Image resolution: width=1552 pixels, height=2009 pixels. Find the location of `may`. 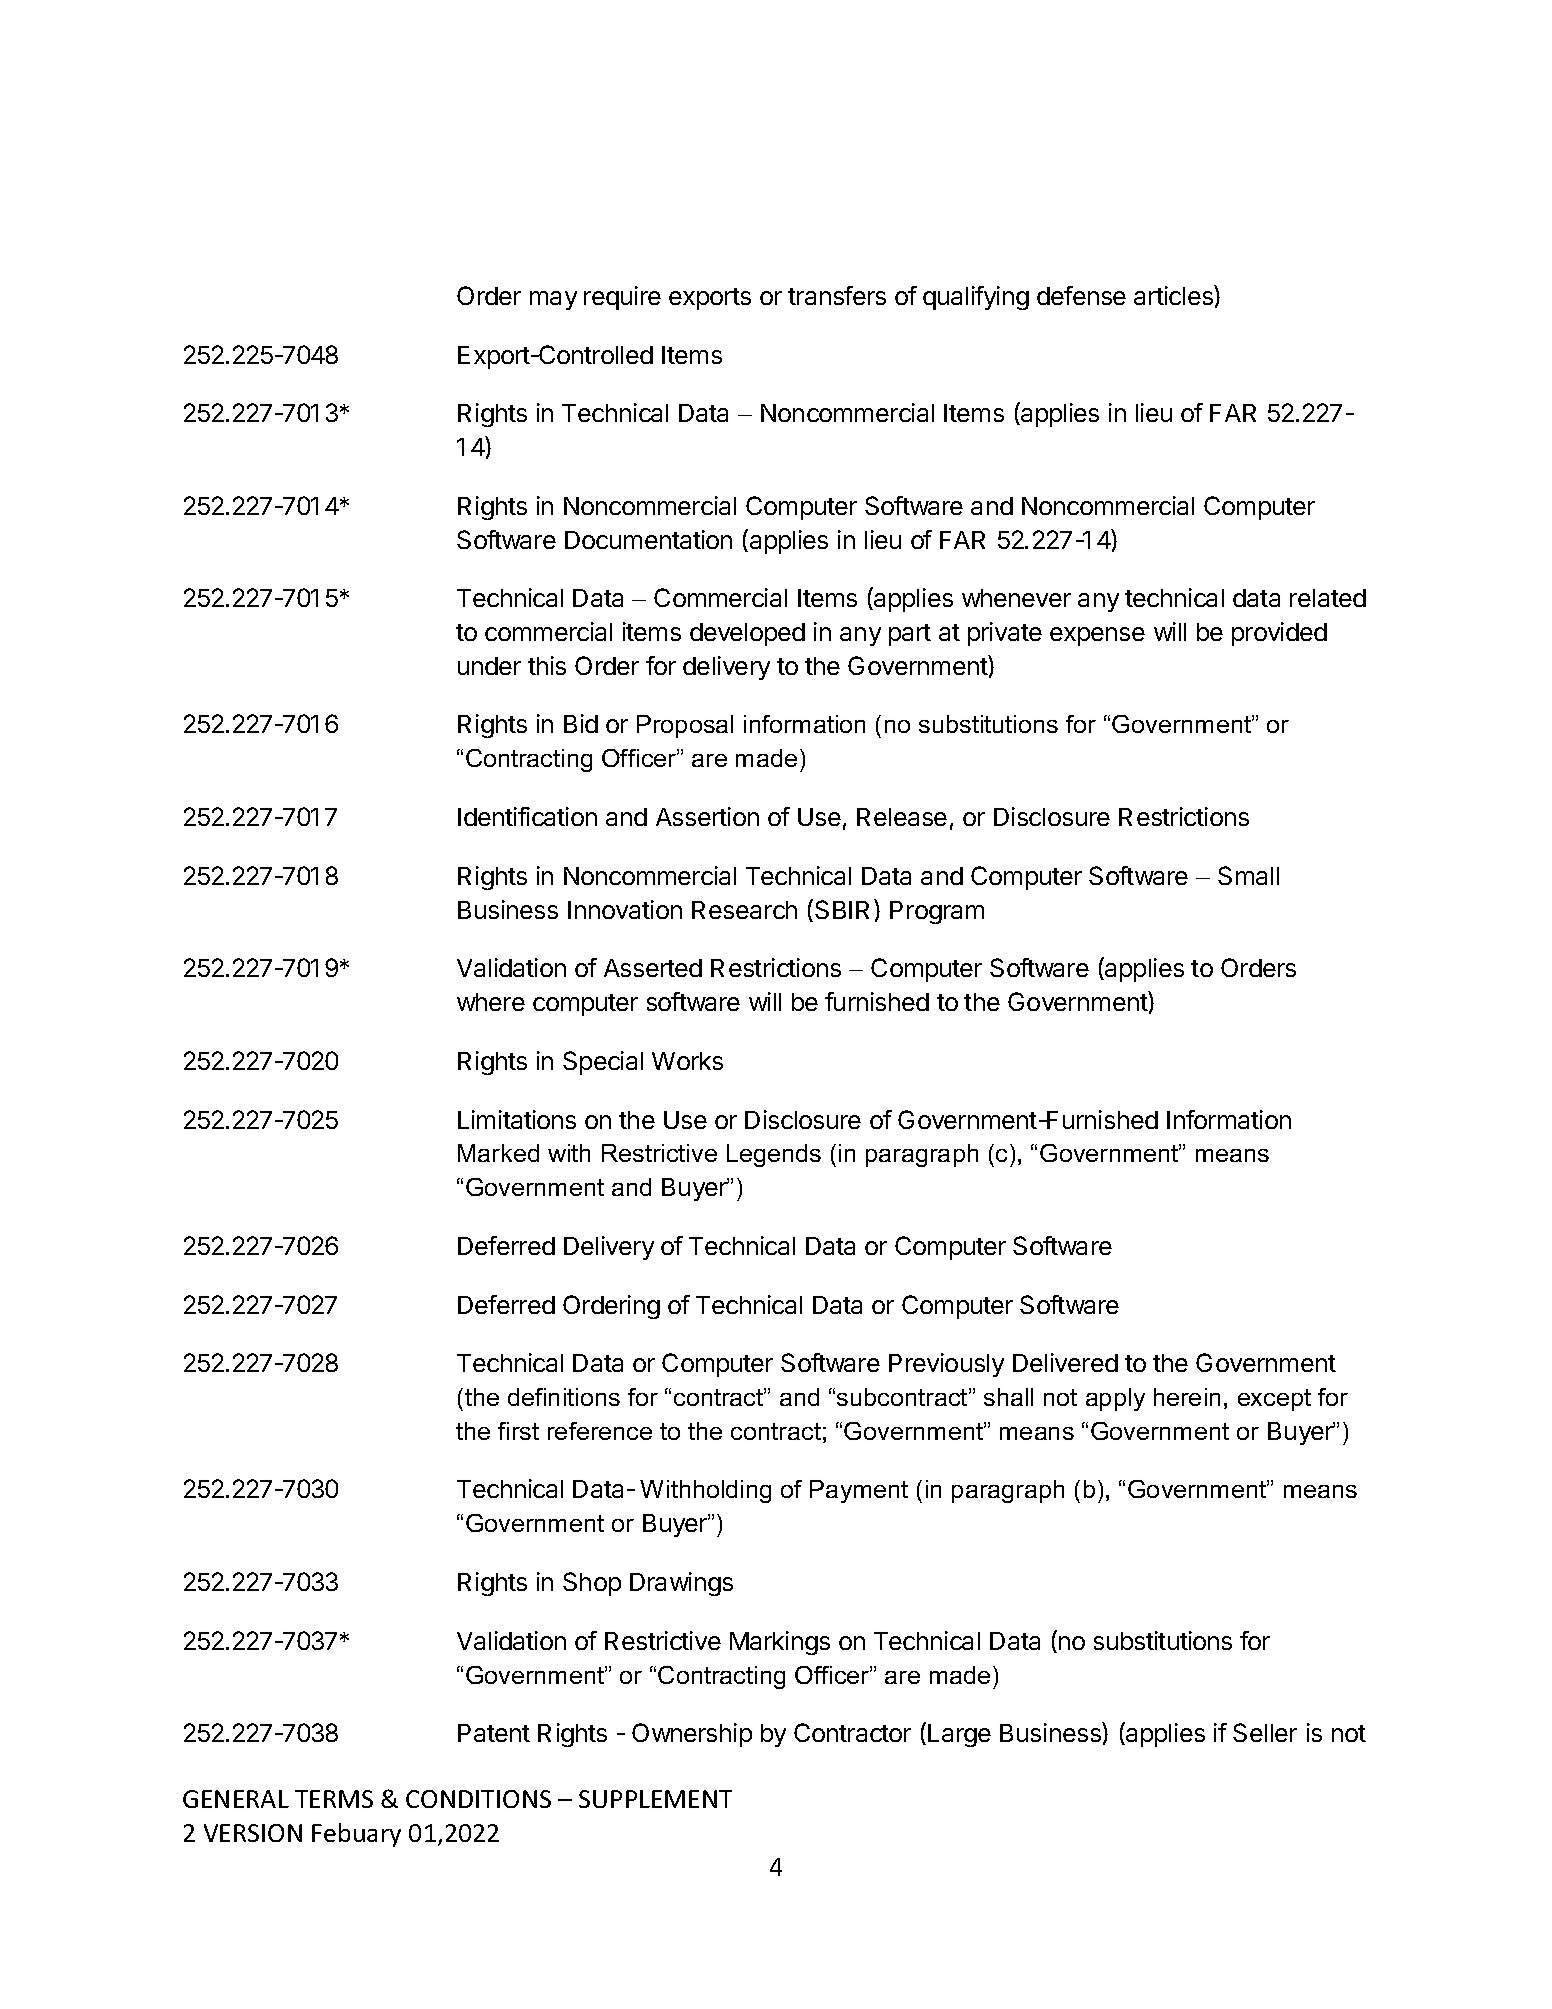

may is located at coordinates (553, 300).
